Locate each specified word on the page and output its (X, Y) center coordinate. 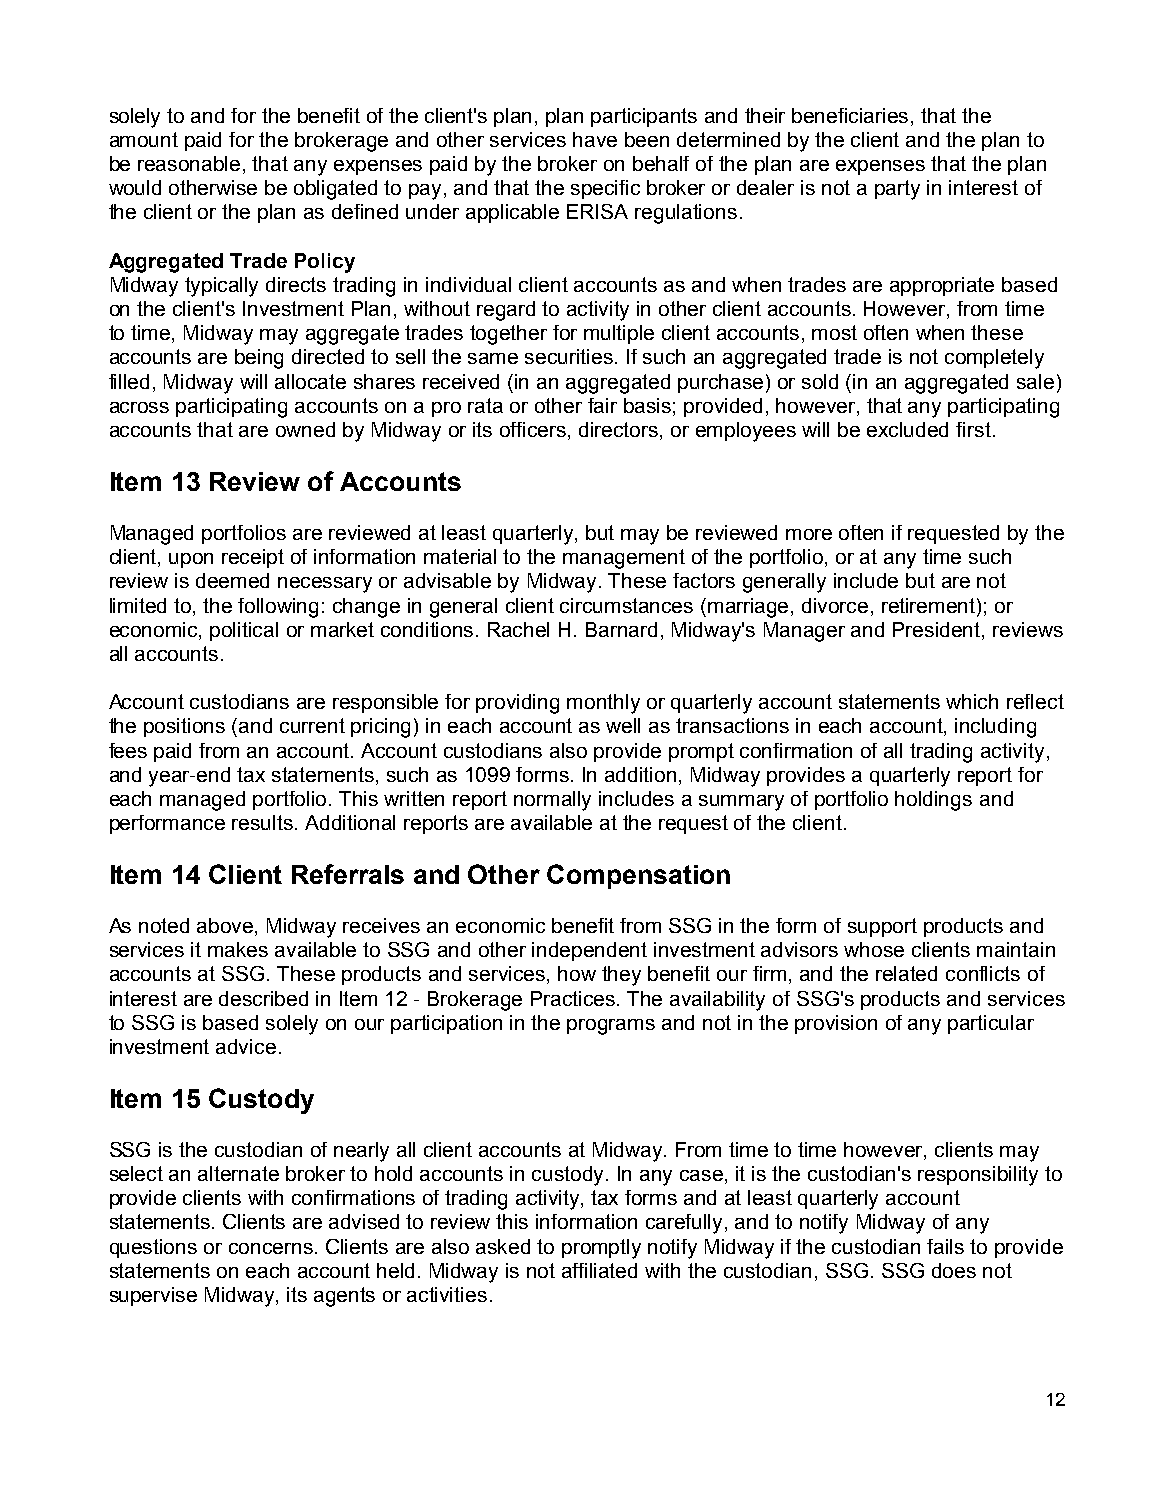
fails (945, 1246)
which (972, 701)
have (595, 139)
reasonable (189, 163)
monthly (603, 704)
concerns (272, 1248)
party (897, 190)
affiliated (599, 1270)
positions (184, 727)
